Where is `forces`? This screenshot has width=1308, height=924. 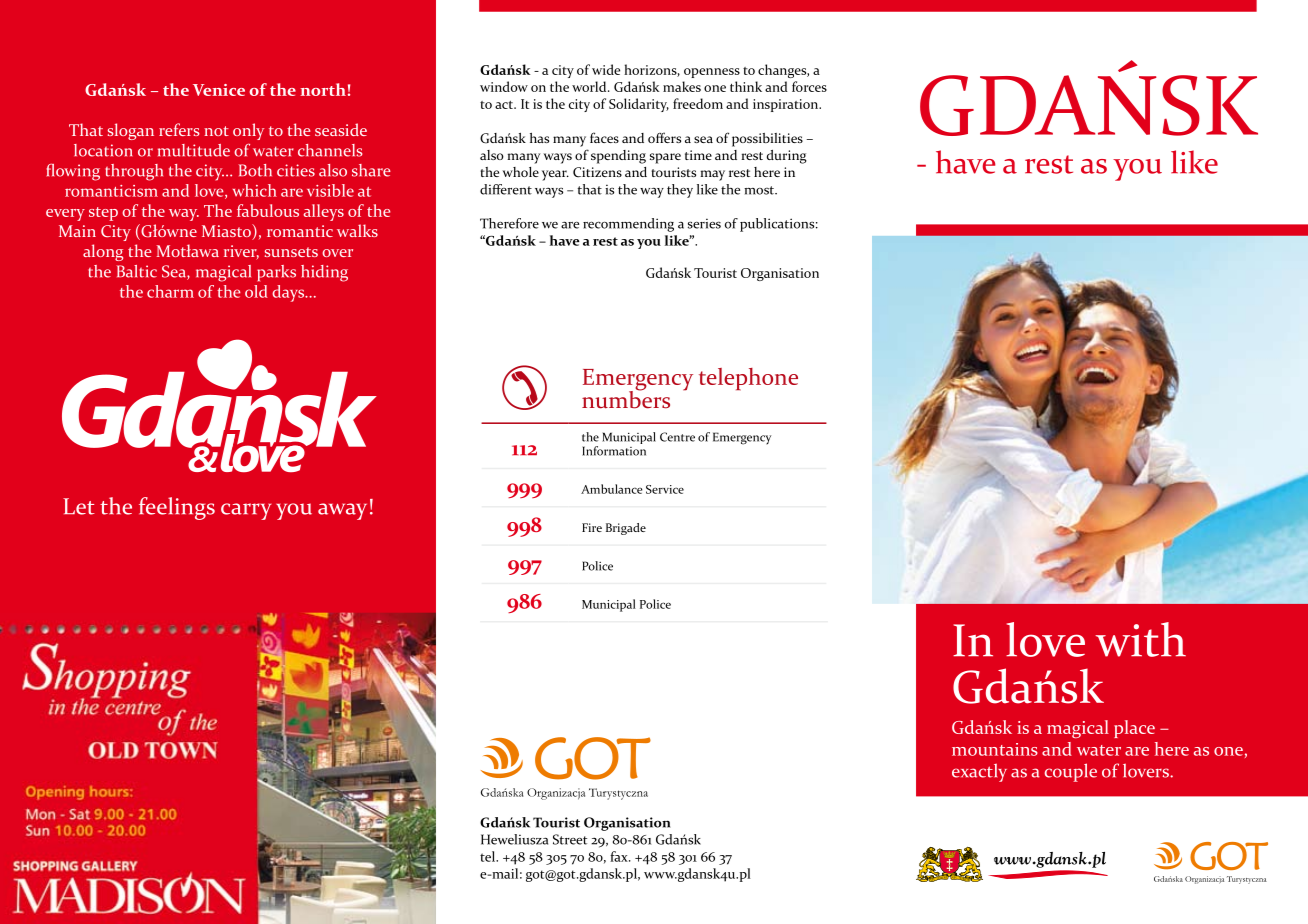
forces is located at coordinates (809, 86).
